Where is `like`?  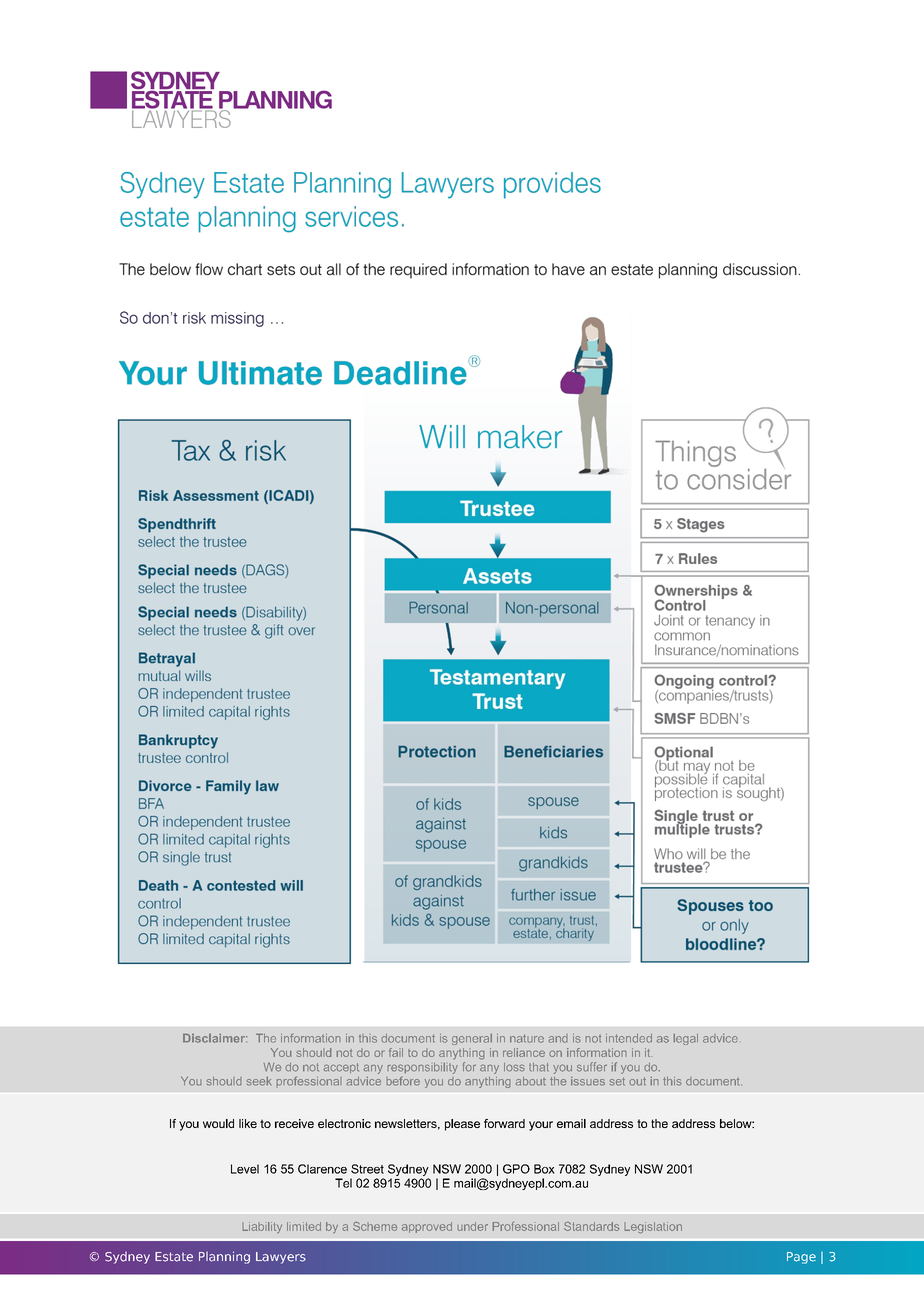 like is located at coordinates (248, 1123).
